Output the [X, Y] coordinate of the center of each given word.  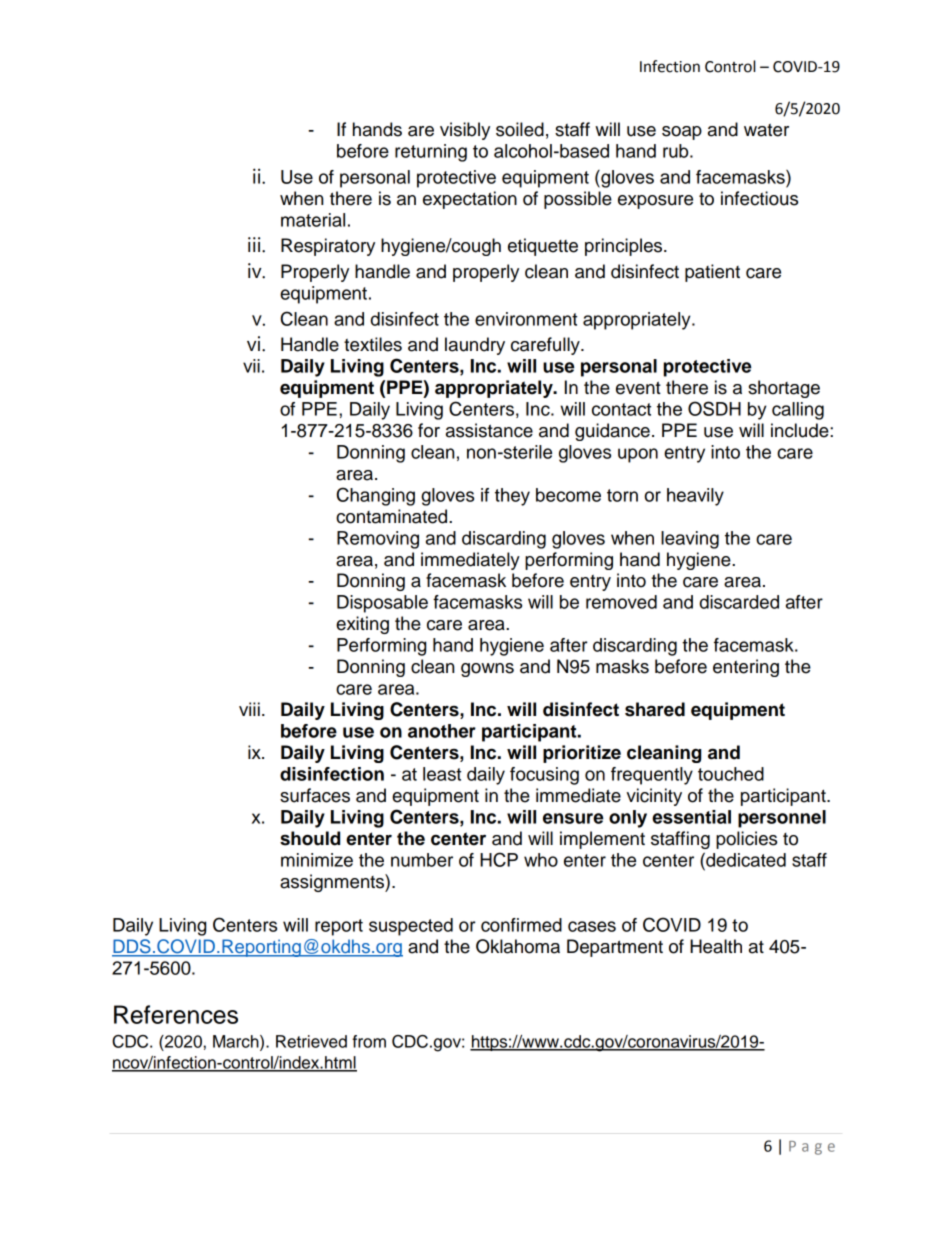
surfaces [315, 795]
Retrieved [311, 1041]
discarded [739, 602]
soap [682, 133]
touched [731, 774]
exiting [362, 625]
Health [716, 946]
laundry [475, 346]
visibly [465, 131]
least [442, 774]
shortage [784, 389]
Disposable [382, 604]
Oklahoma [518, 946]
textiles [373, 344]
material [313, 220]
